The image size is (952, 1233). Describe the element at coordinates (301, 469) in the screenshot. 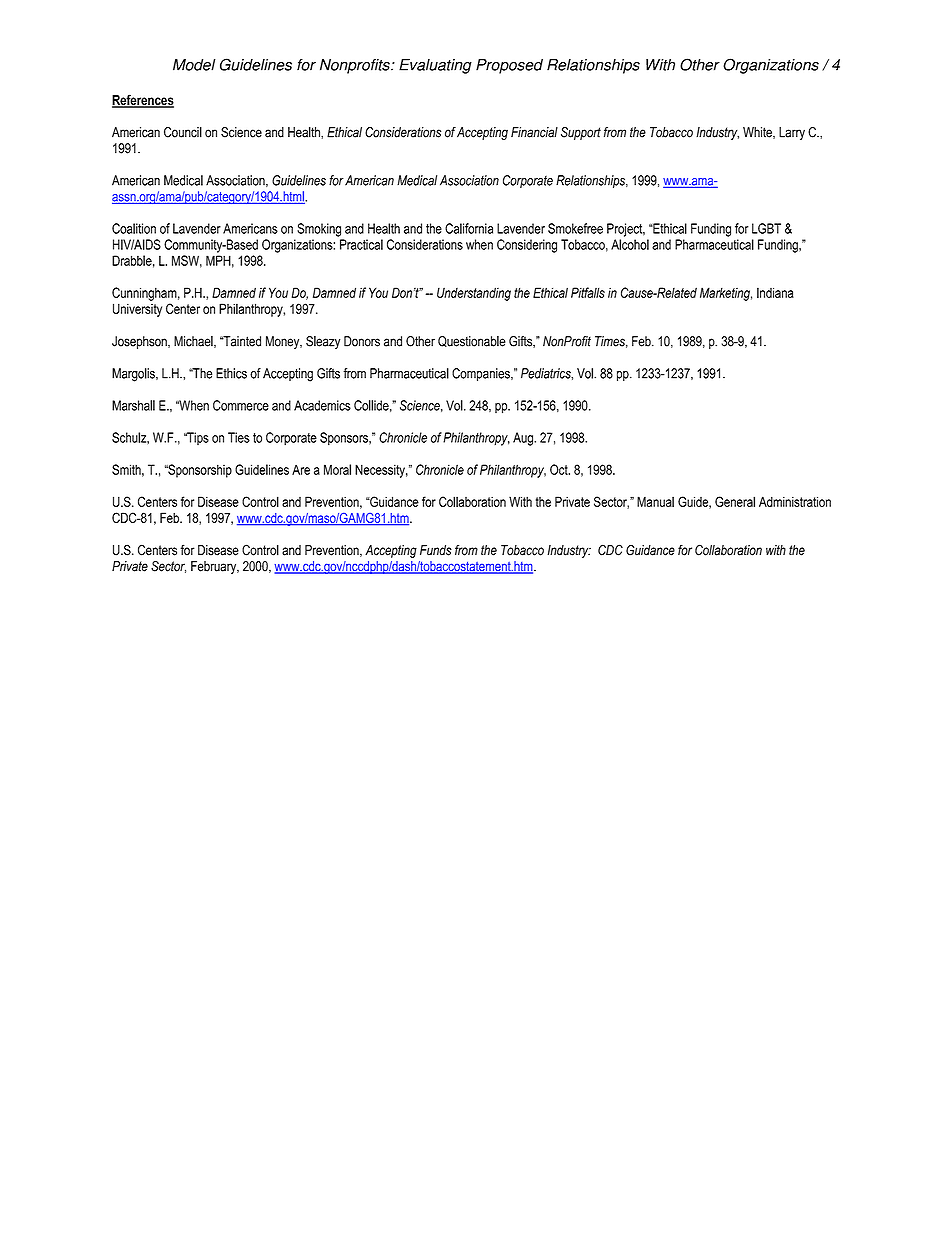

I see `Are` at that location.
